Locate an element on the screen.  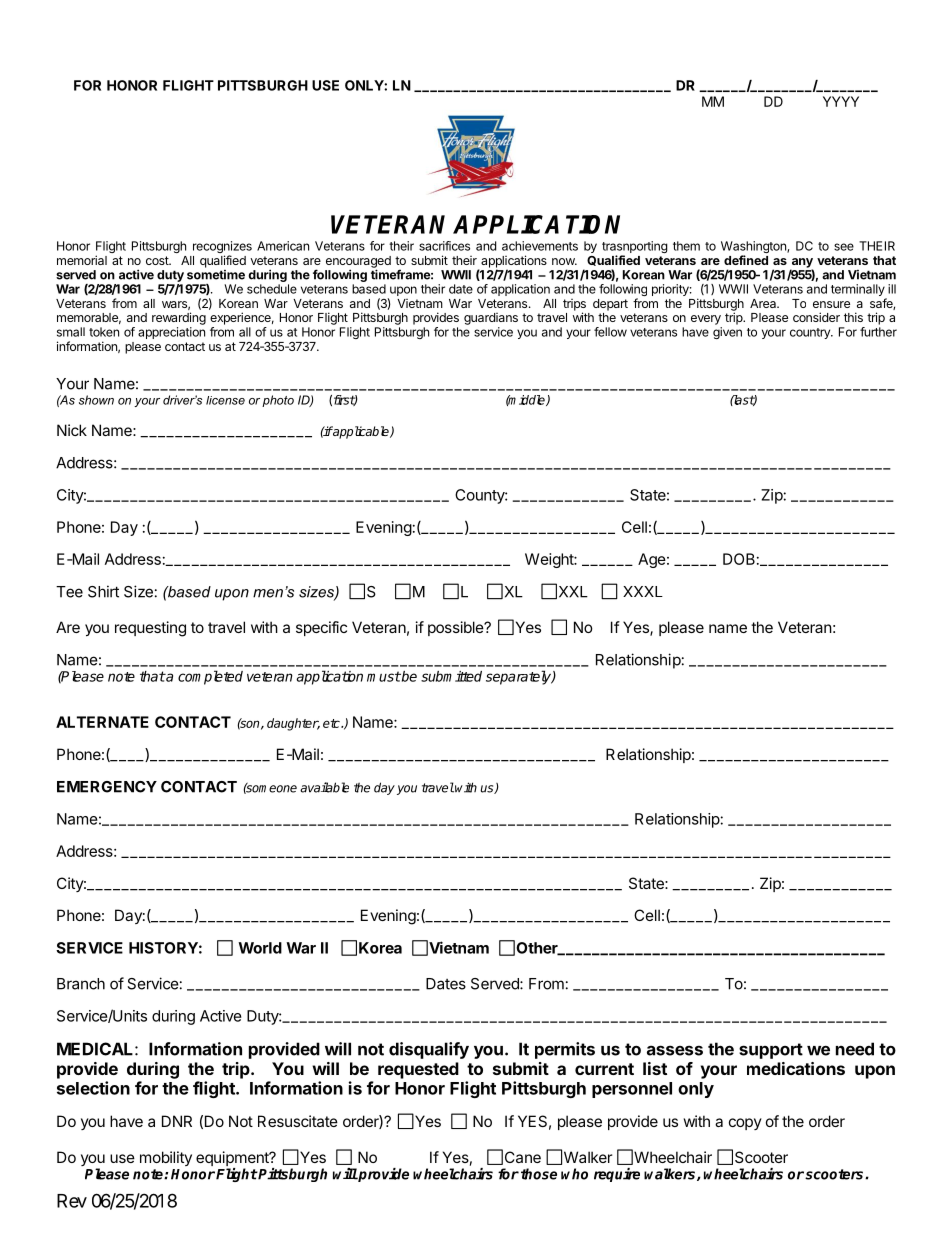
YYYY is located at coordinates (841, 101).
